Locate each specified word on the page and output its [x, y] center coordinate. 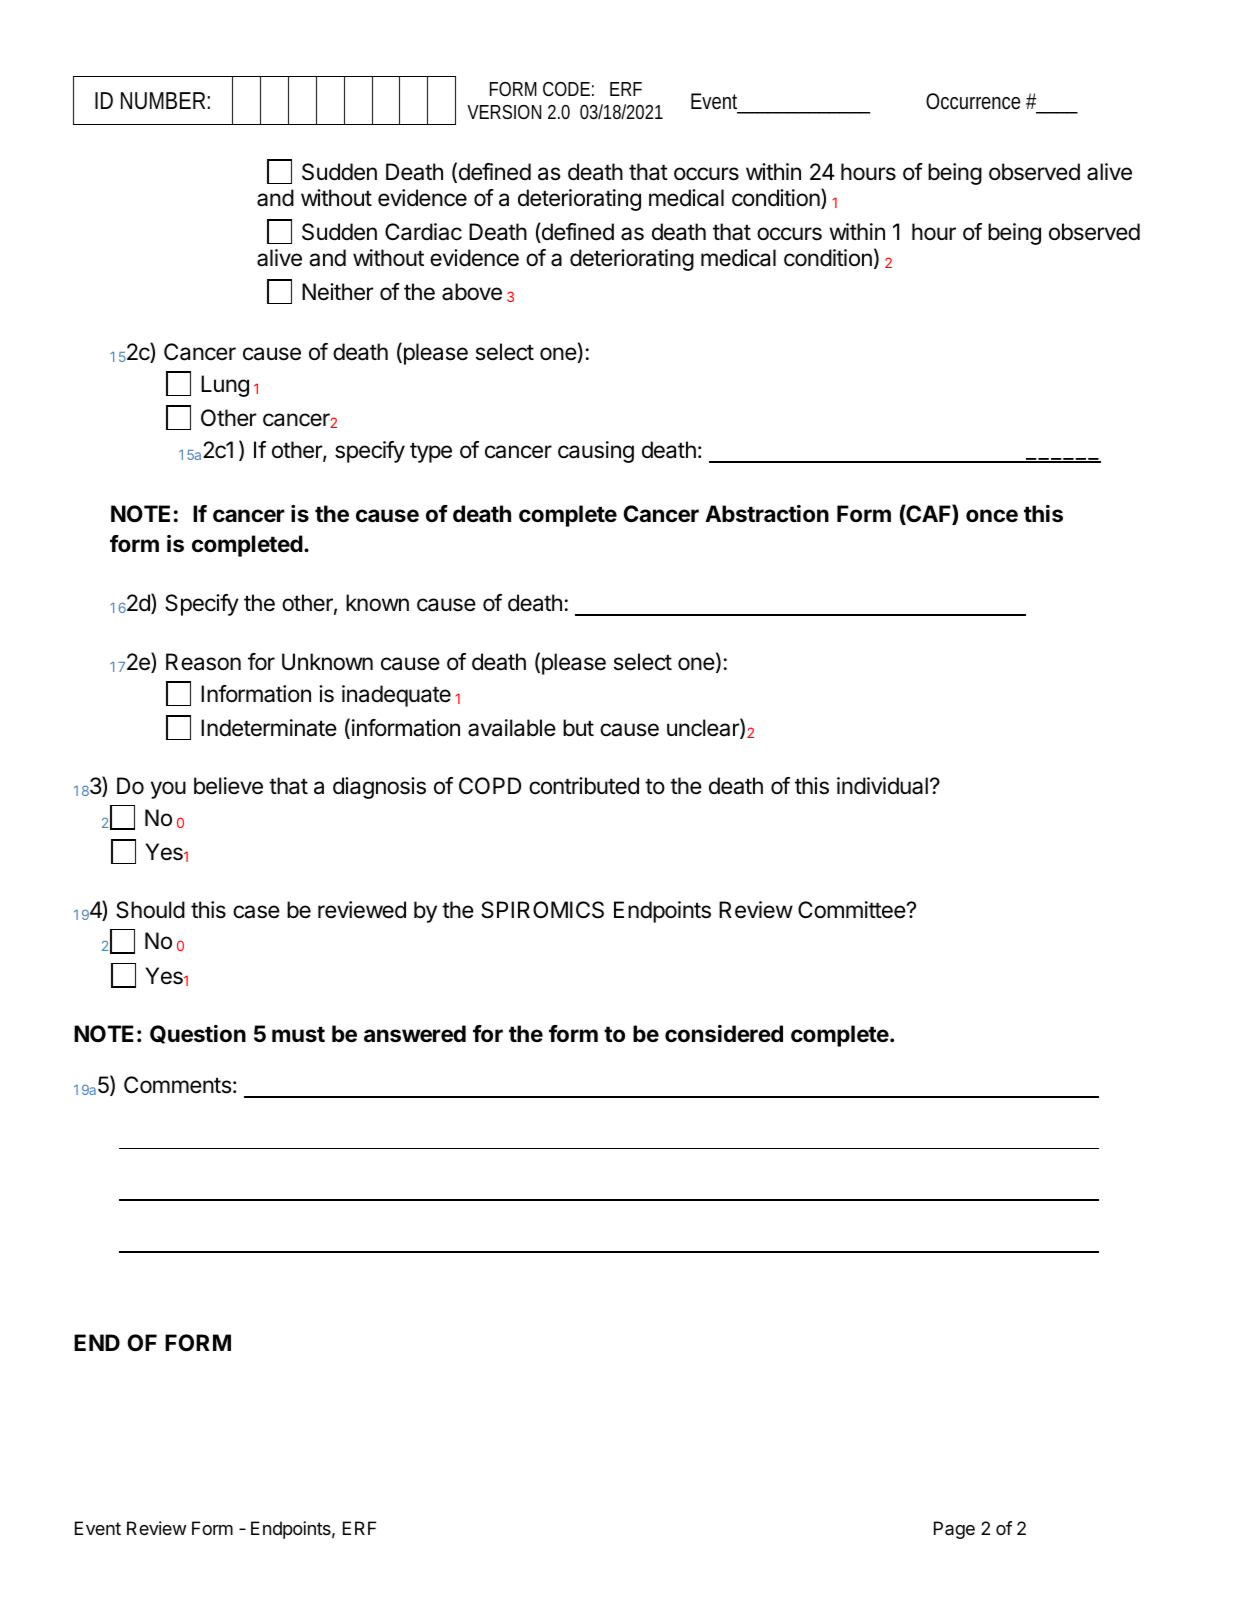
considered [724, 1034]
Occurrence [973, 101]
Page [954, 1530]
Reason [203, 662]
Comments [178, 1085]
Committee [853, 910]
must [298, 1034]
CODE [566, 89]
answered [415, 1034]
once [992, 516]
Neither [338, 292]
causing [596, 452]
